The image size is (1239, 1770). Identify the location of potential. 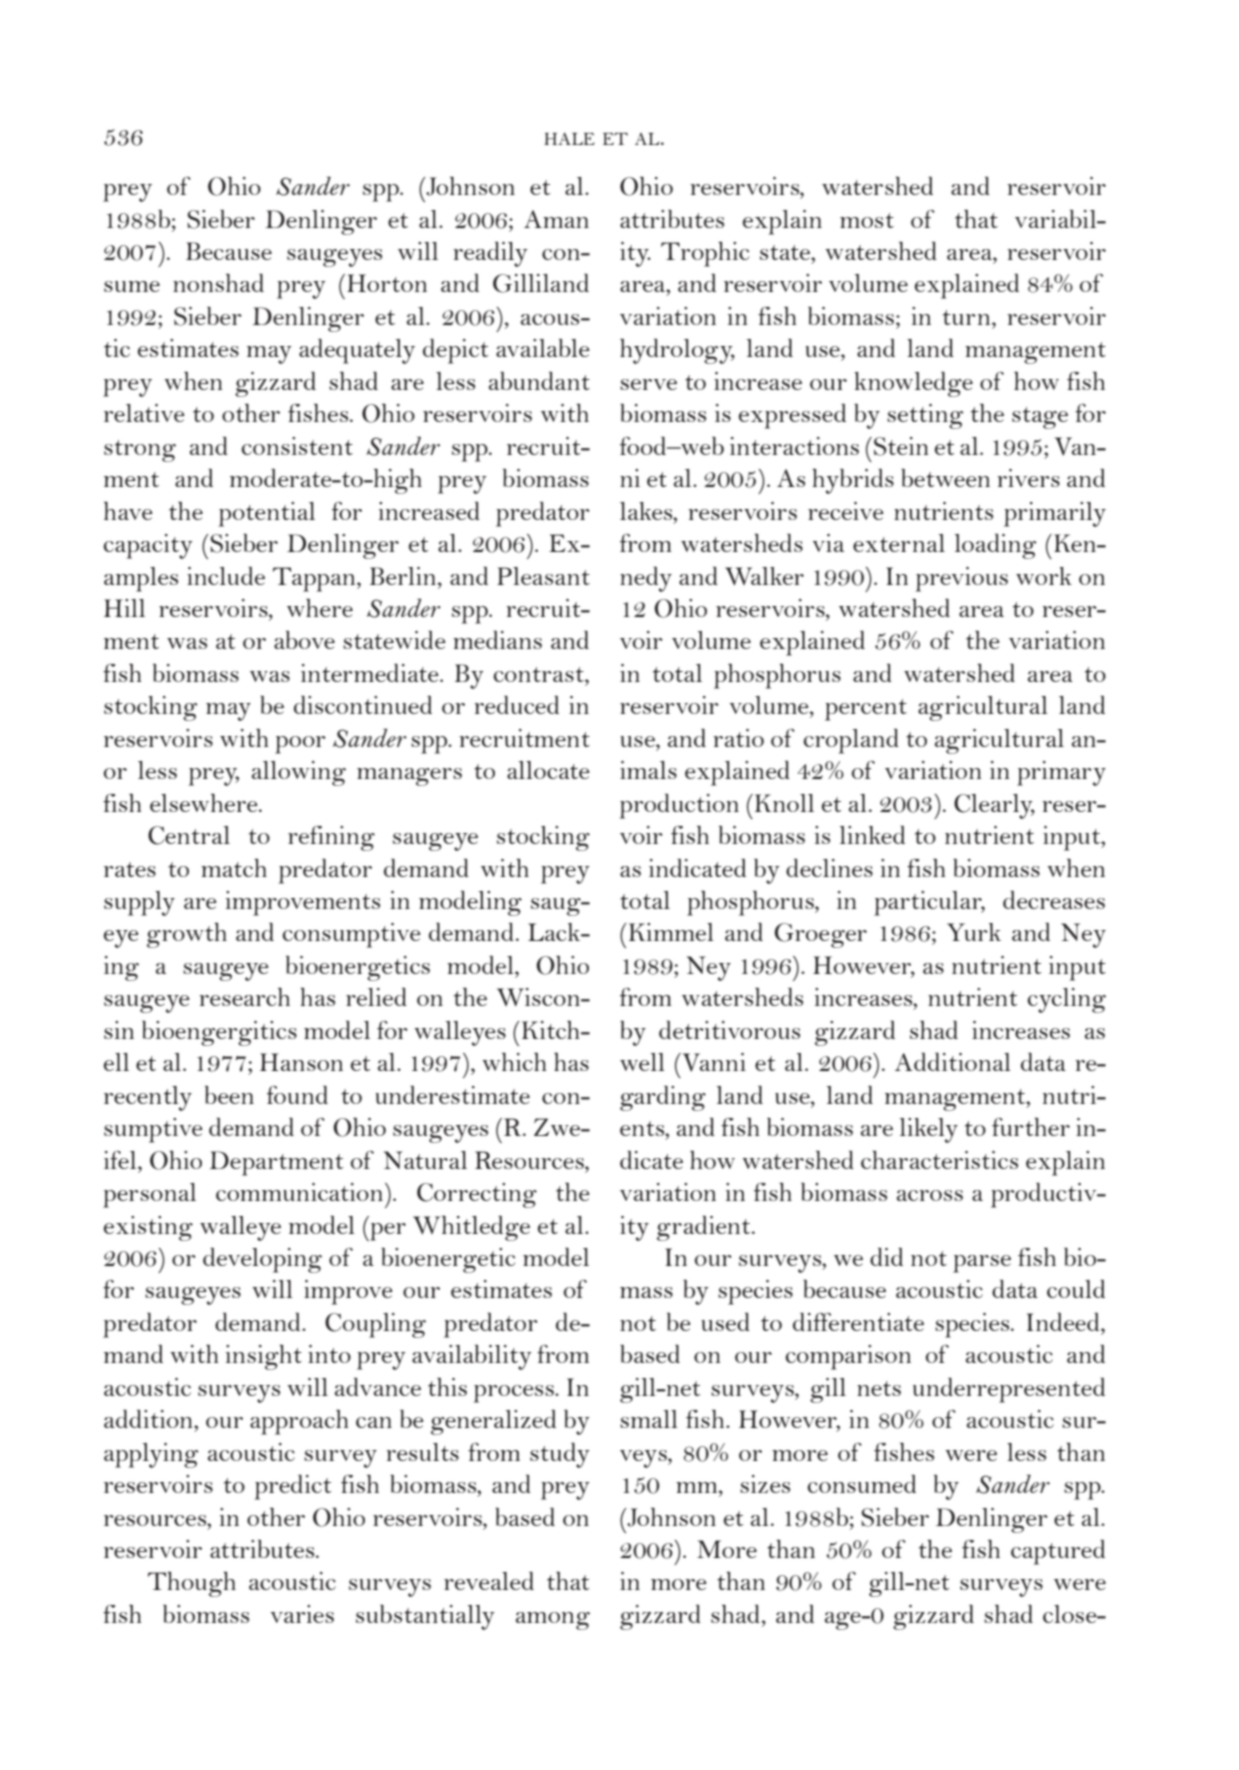
(266, 514).
